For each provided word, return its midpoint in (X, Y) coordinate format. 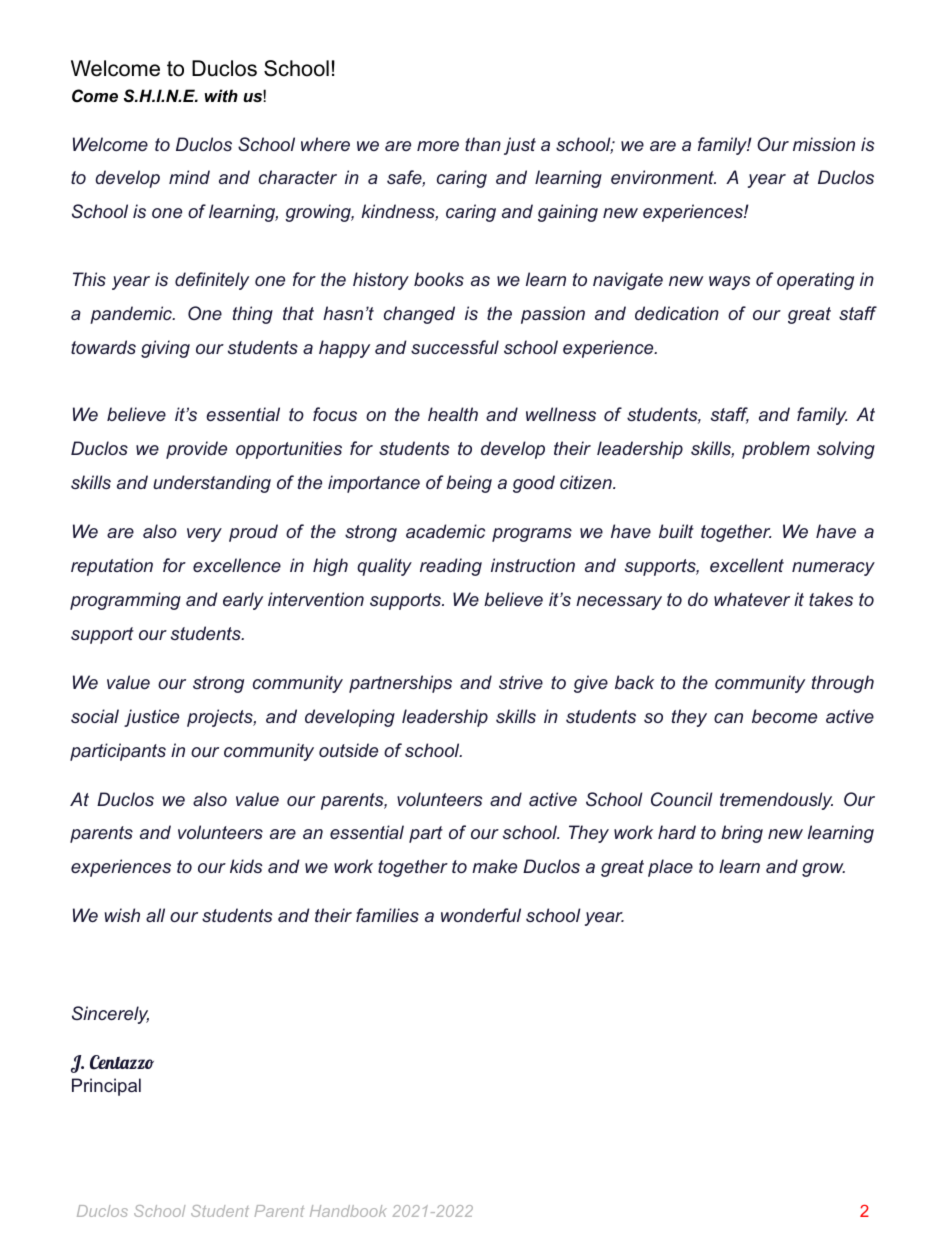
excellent (747, 565)
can (728, 718)
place (670, 868)
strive (521, 682)
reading (451, 567)
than (483, 144)
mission (824, 144)
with (221, 95)
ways (730, 283)
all (155, 915)
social (95, 716)
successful (455, 347)
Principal (106, 1087)
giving (165, 349)
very (204, 535)
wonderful (481, 915)
